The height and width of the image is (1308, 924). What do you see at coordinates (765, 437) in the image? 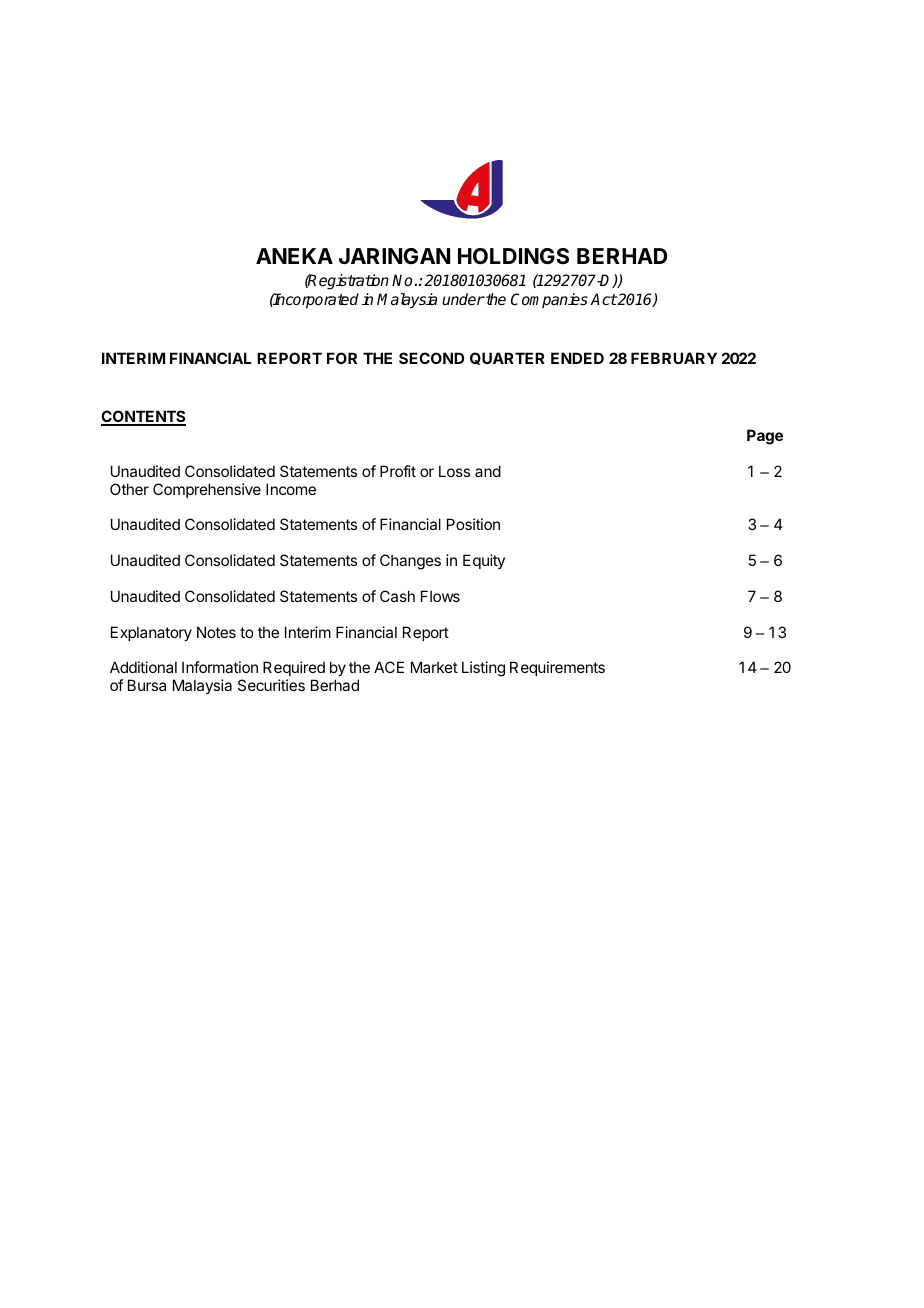
I see `Page` at bounding box center [765, 437].
